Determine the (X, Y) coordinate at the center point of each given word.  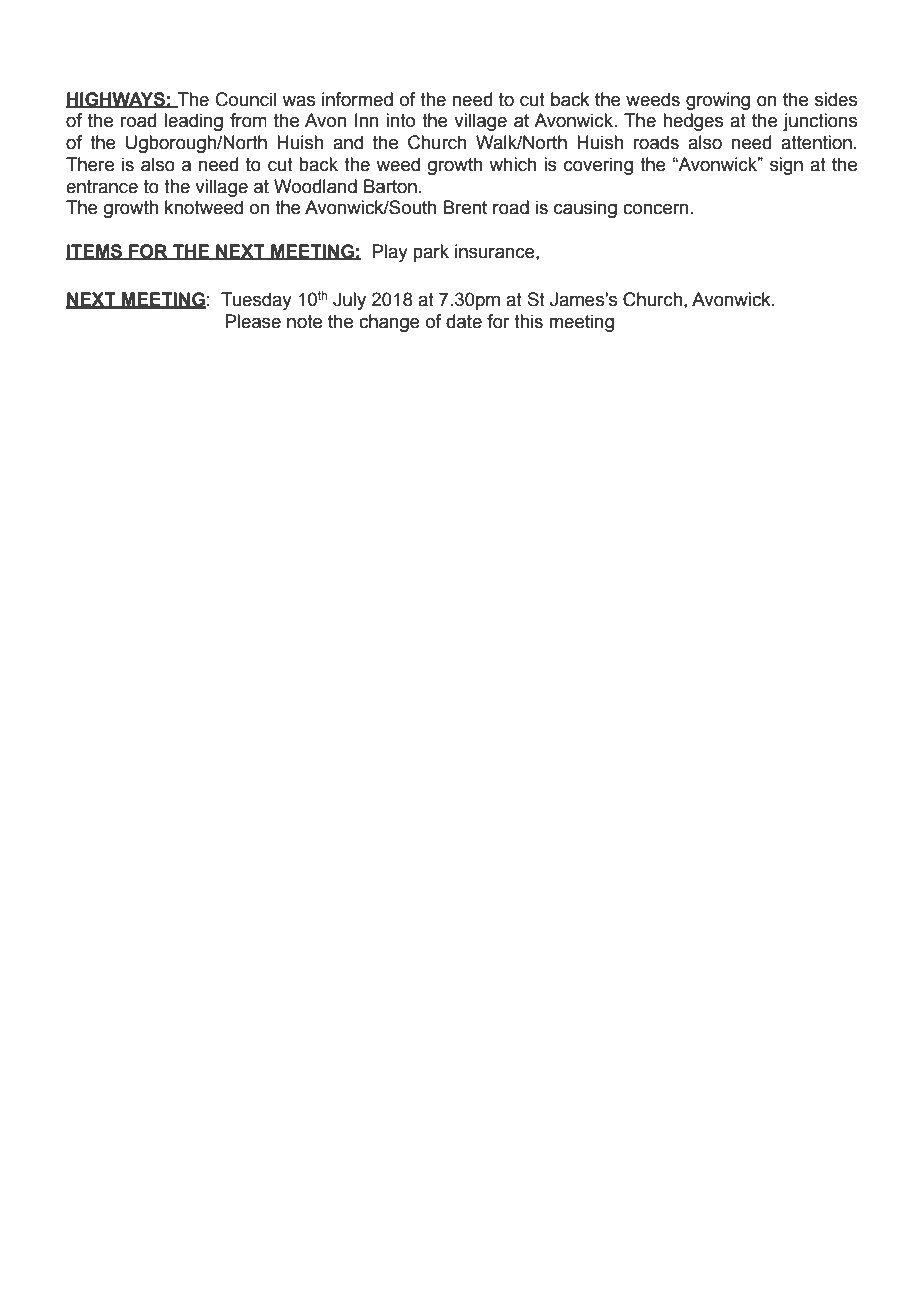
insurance (496, 251)
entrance (102, 187)
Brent (465, 207)
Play (390, 253)
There (90, 164)
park (431, 253)
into (400, 120)
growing (718, 101)
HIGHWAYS (116, 100)
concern (656, 209)
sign (786, 166)
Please (253, 321)
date (464, 321)
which (513, 164)
